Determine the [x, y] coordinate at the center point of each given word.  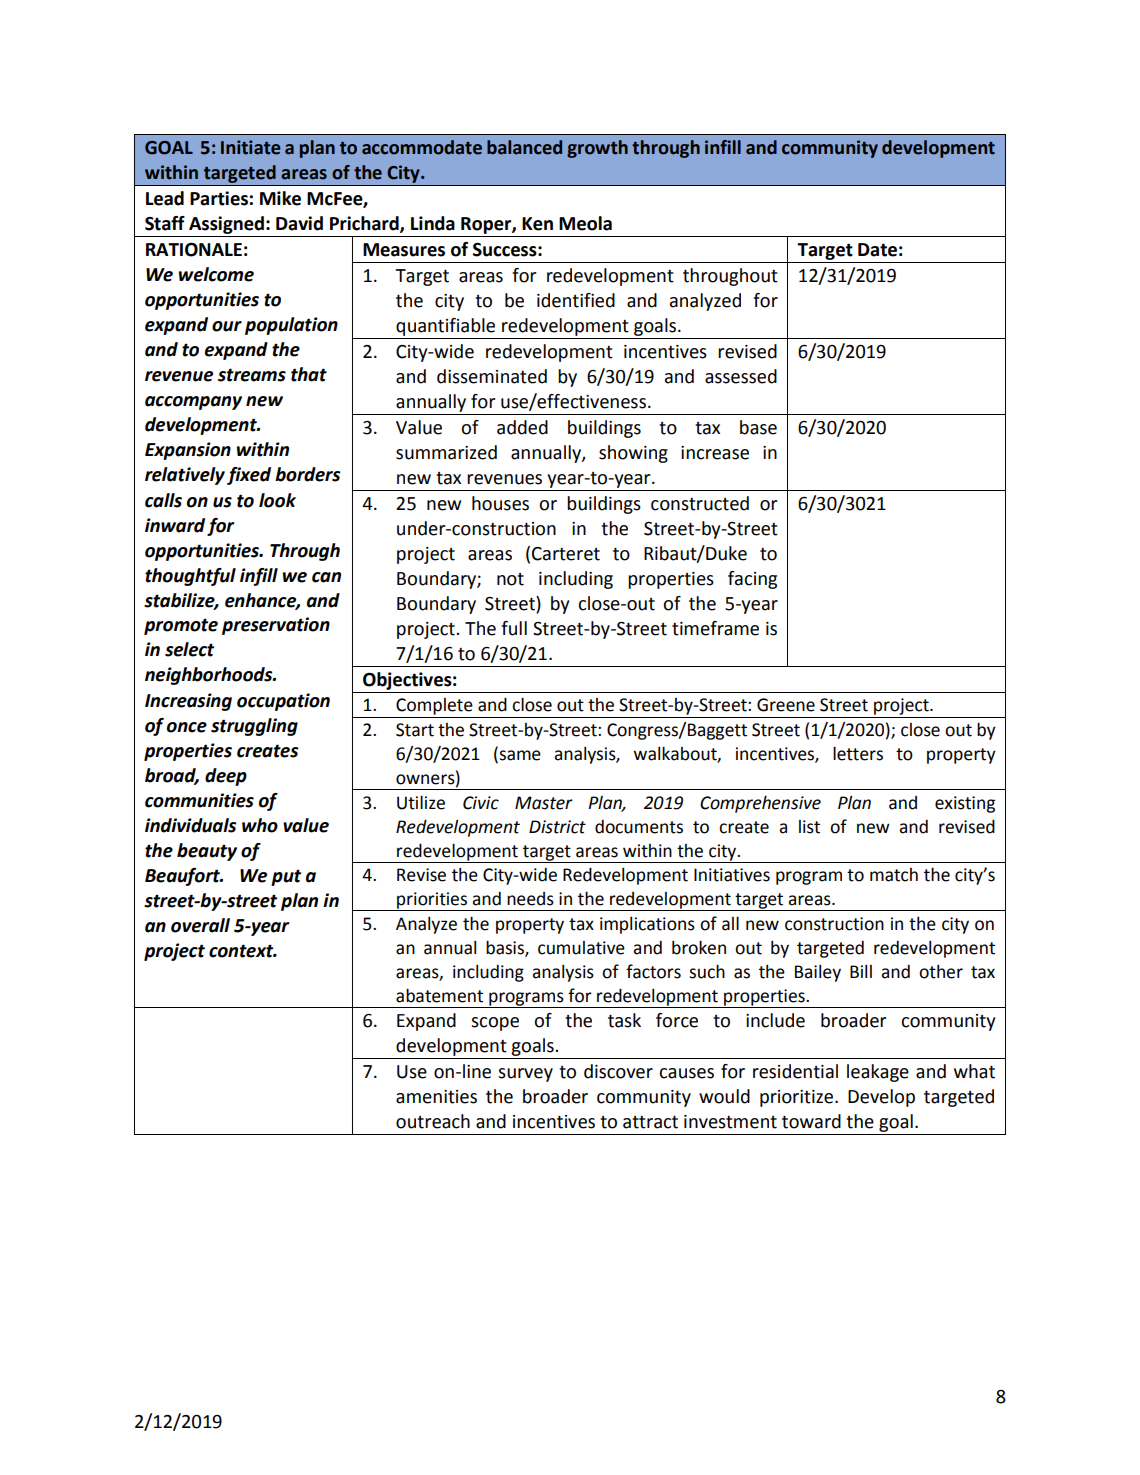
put [286, 877]
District [557, 827]
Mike [280, 198]
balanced [524, 147]
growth [597, 149]
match [894, 875]
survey [525, 1075]
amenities [436, 1097]
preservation [276, 626]
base [758, 427]
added [522, 427]
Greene [786, 705]
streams [252, 375]
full [514, 628]
